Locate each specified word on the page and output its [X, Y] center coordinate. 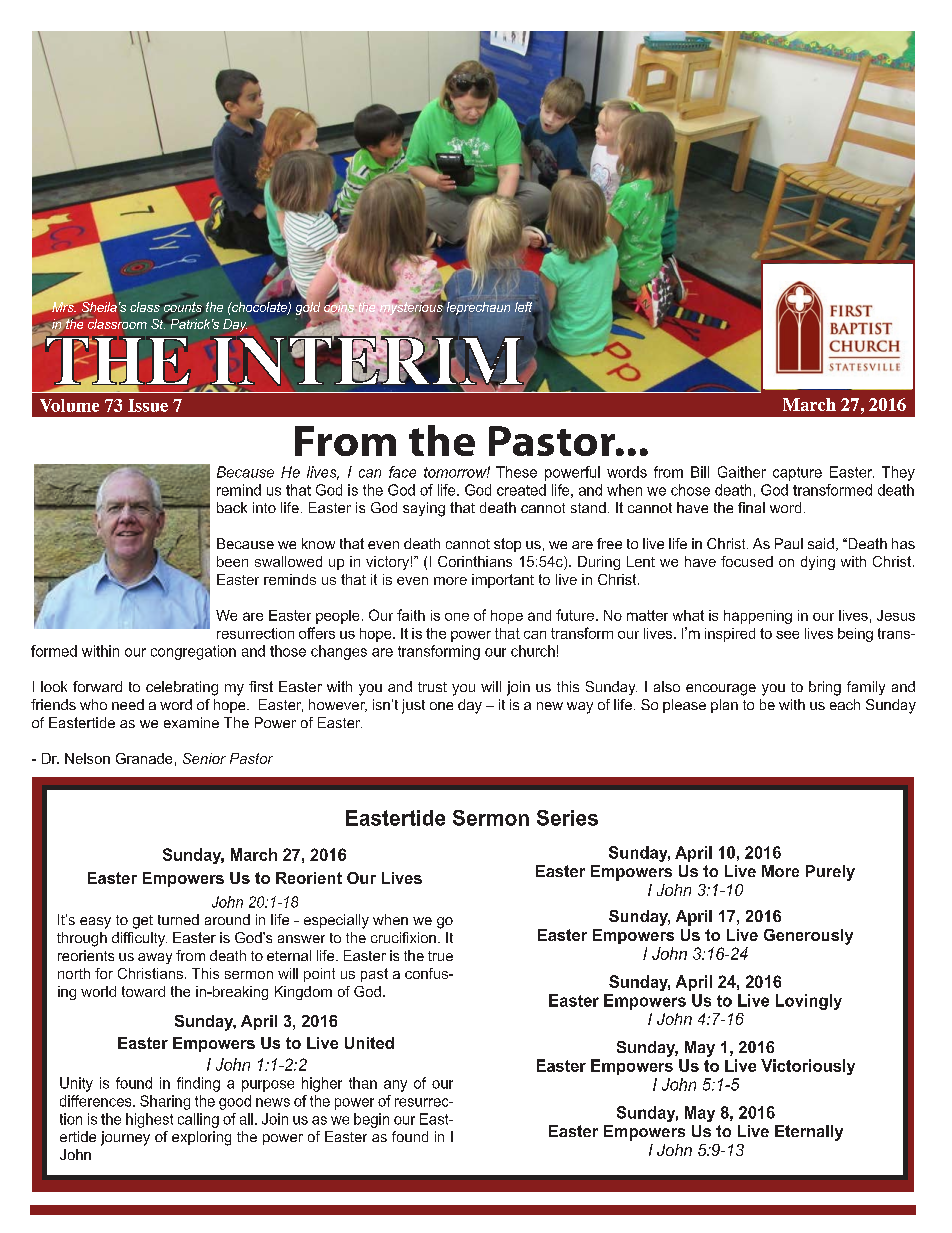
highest [149, 1120]
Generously [808, 937]
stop [507, 545]
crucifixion [403, 937]
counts [183, 307]
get [143, 922]
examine [191, 722]
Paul [789, 543]
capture [797, 474]
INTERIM [366, 361]
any [395, 1086]
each [845, 704]
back [232, 507]
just [413, 706]
